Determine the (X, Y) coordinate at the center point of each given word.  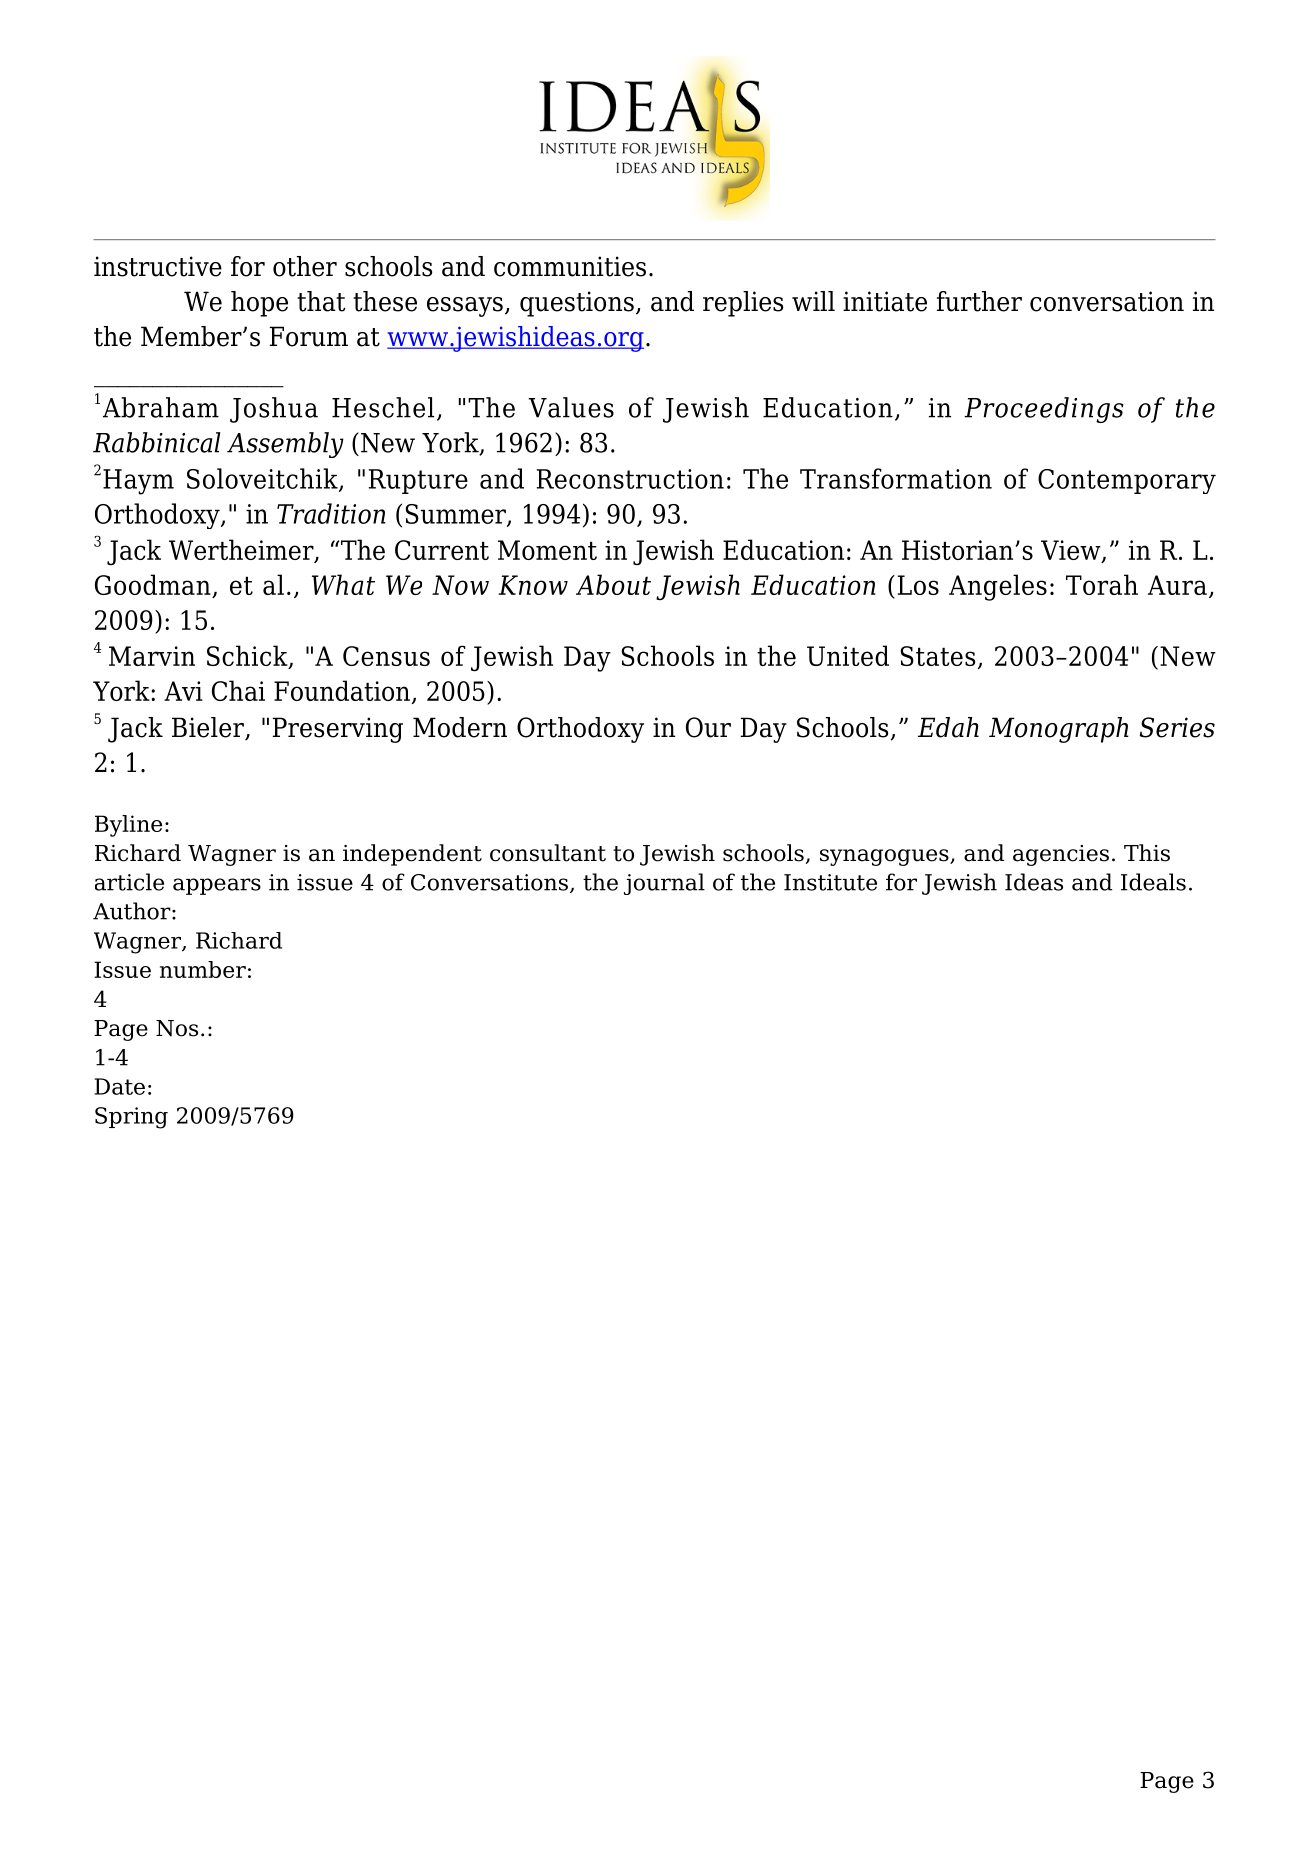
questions (577, 304)
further (979, 301)
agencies (1061, 855)
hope (259, 304)
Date (120, 1086)
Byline (128, 826)
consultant (548, 853)
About (613, 584)
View (1072, 551)
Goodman (153, 584)
